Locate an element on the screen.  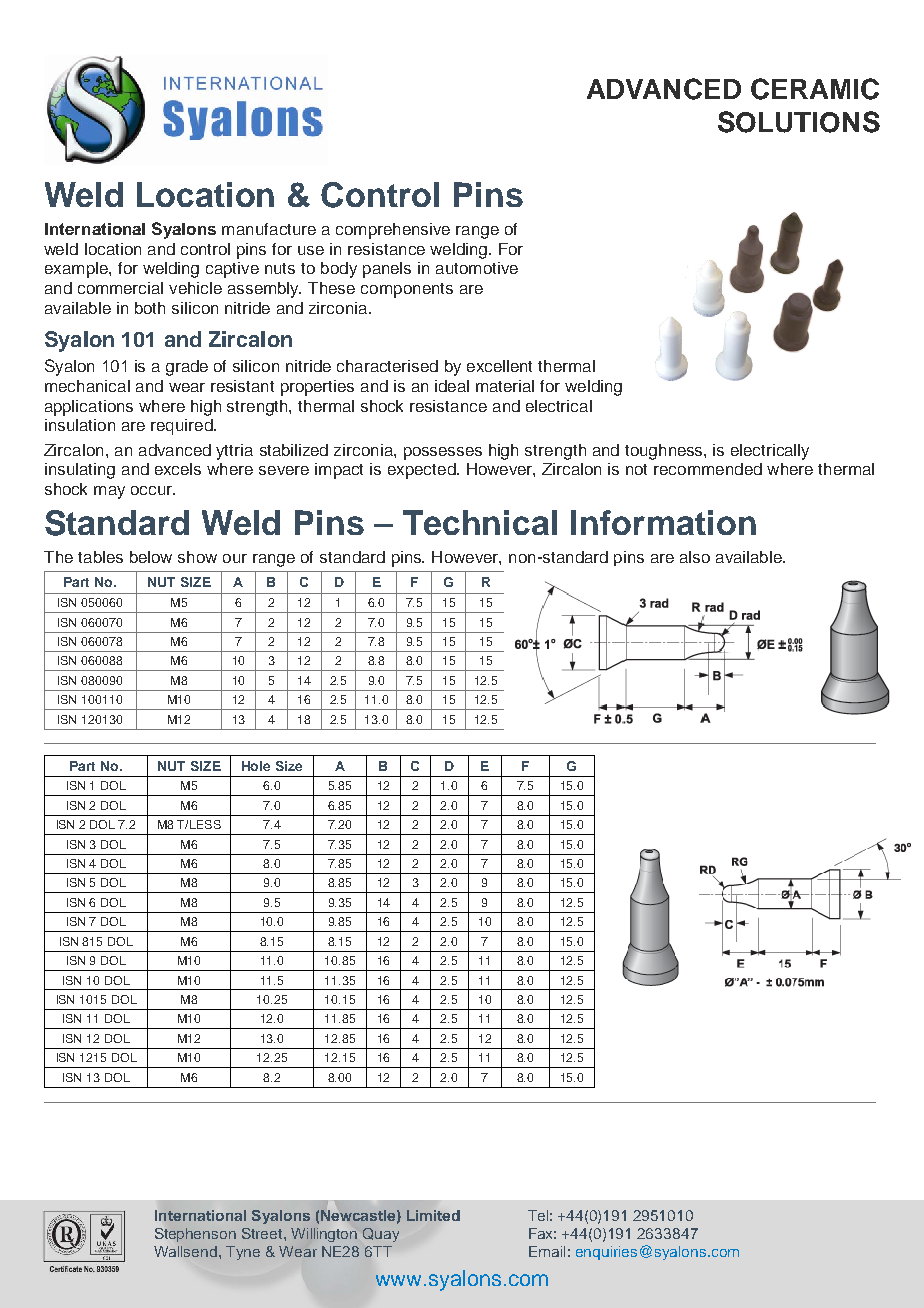
Stephenson is located at coordinates (195, 1235).
